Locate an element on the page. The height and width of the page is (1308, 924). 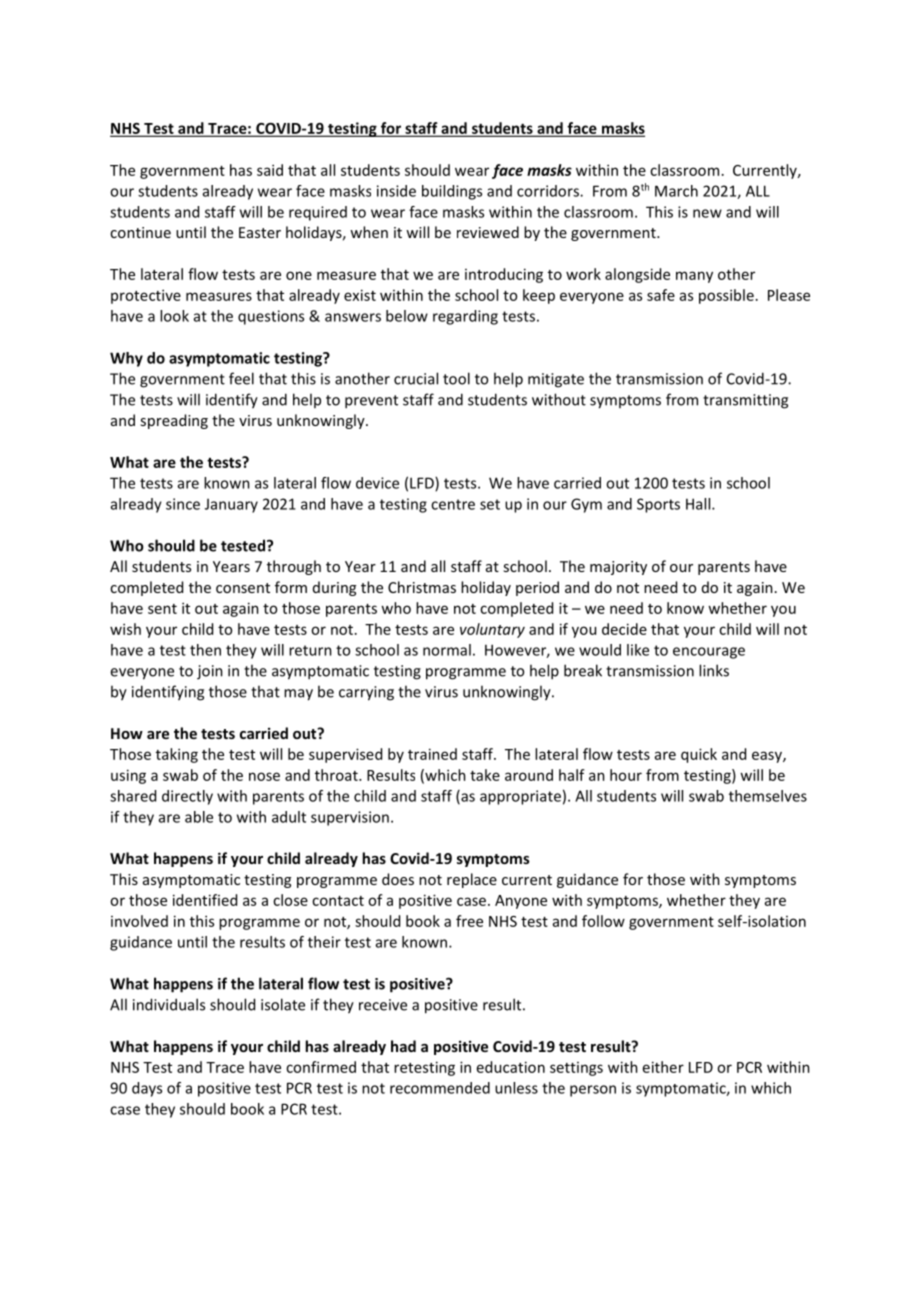
encourage is located at coordinates (709, 653).
